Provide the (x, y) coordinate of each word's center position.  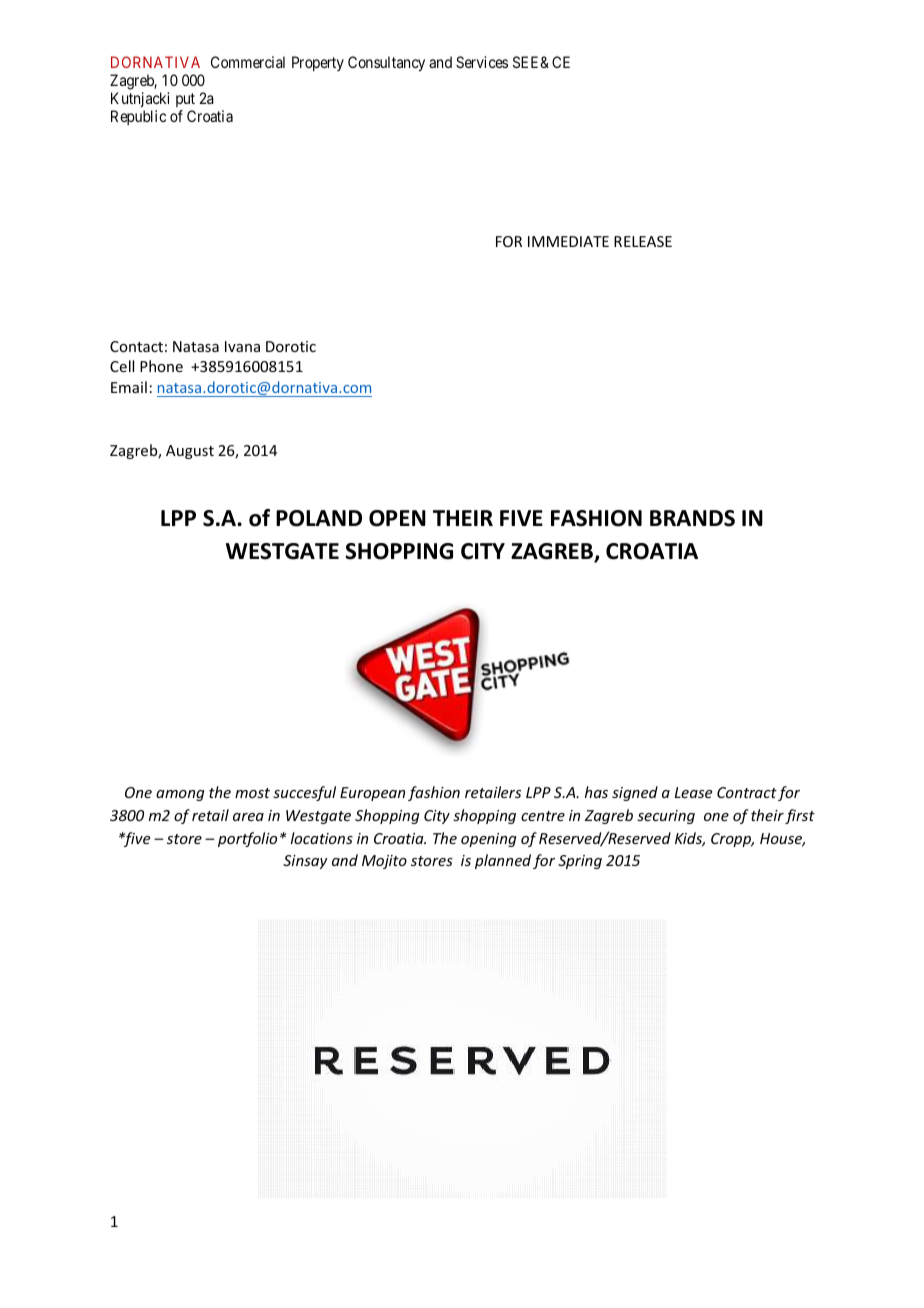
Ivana (242, 346)
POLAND (319, 518)
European (372, 794)
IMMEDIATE (568, 241)
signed (635, 793)
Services (482, 62)
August (190, 452)
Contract (747, 792)
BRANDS (692, 518)
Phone (161, 366)
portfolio (247, 839)
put (185, 100)
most (252, 793)
